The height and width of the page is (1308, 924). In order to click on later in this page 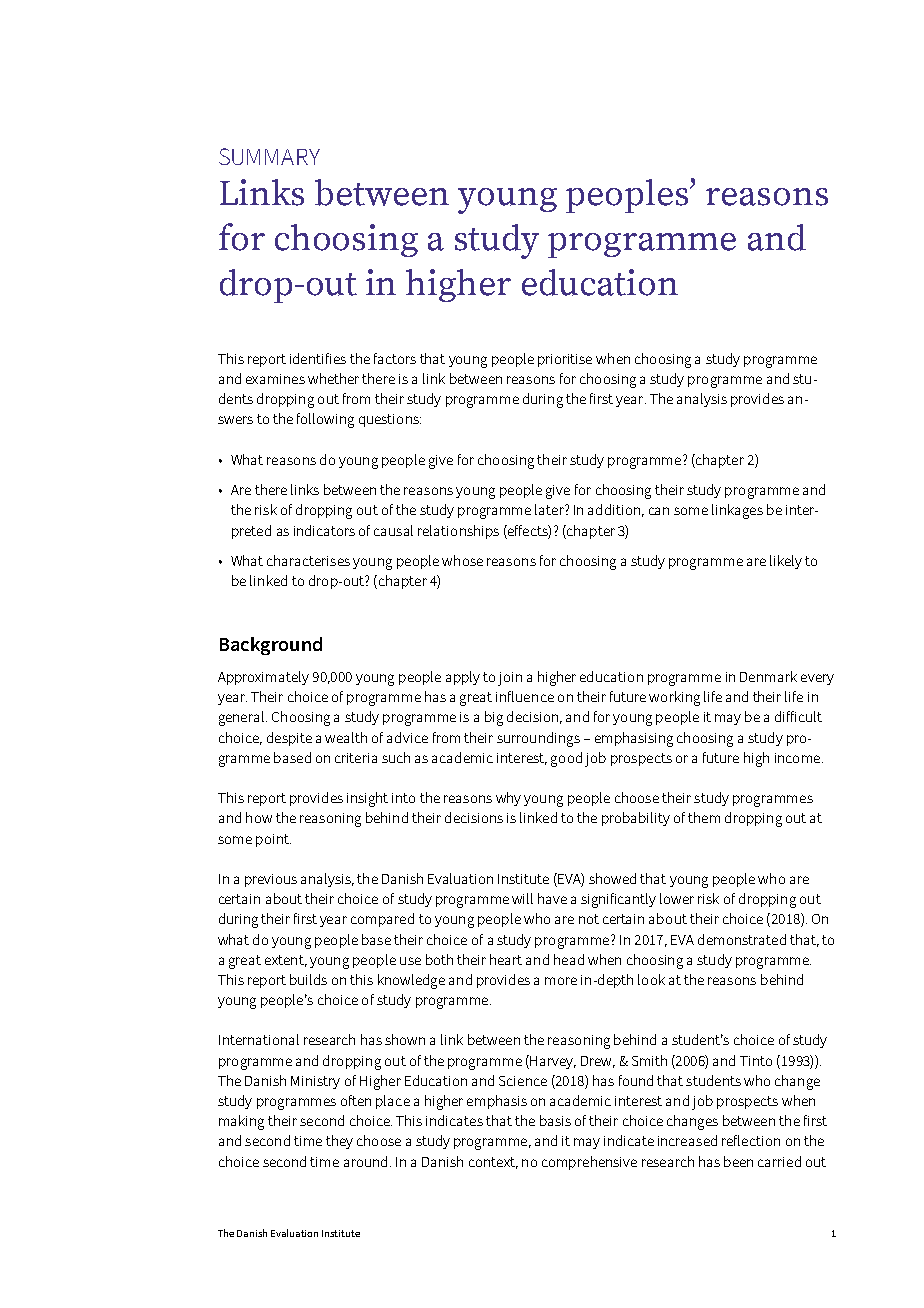, I will do `click(550, 509)`.
